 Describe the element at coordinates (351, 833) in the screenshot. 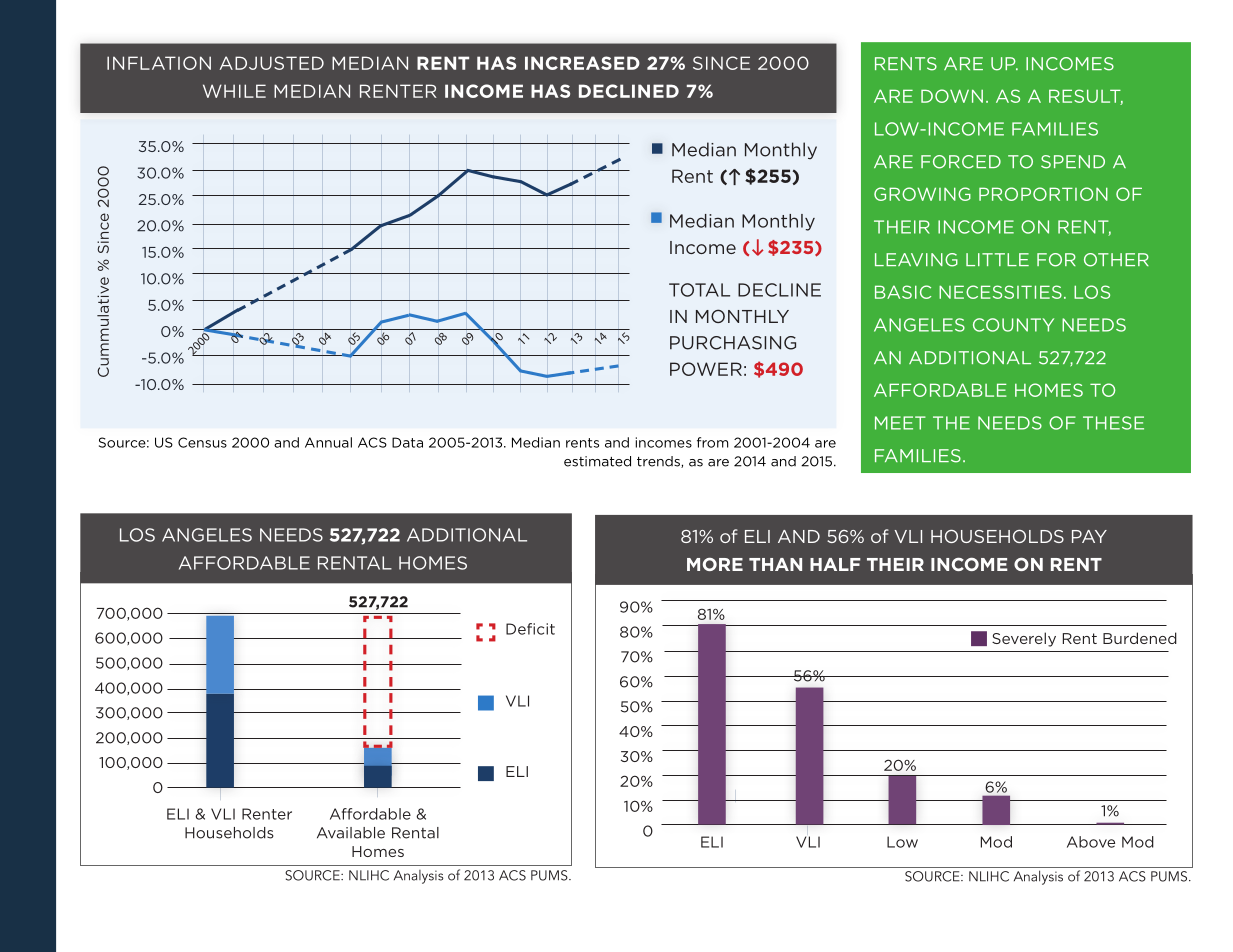

I see `Available` at that location.
